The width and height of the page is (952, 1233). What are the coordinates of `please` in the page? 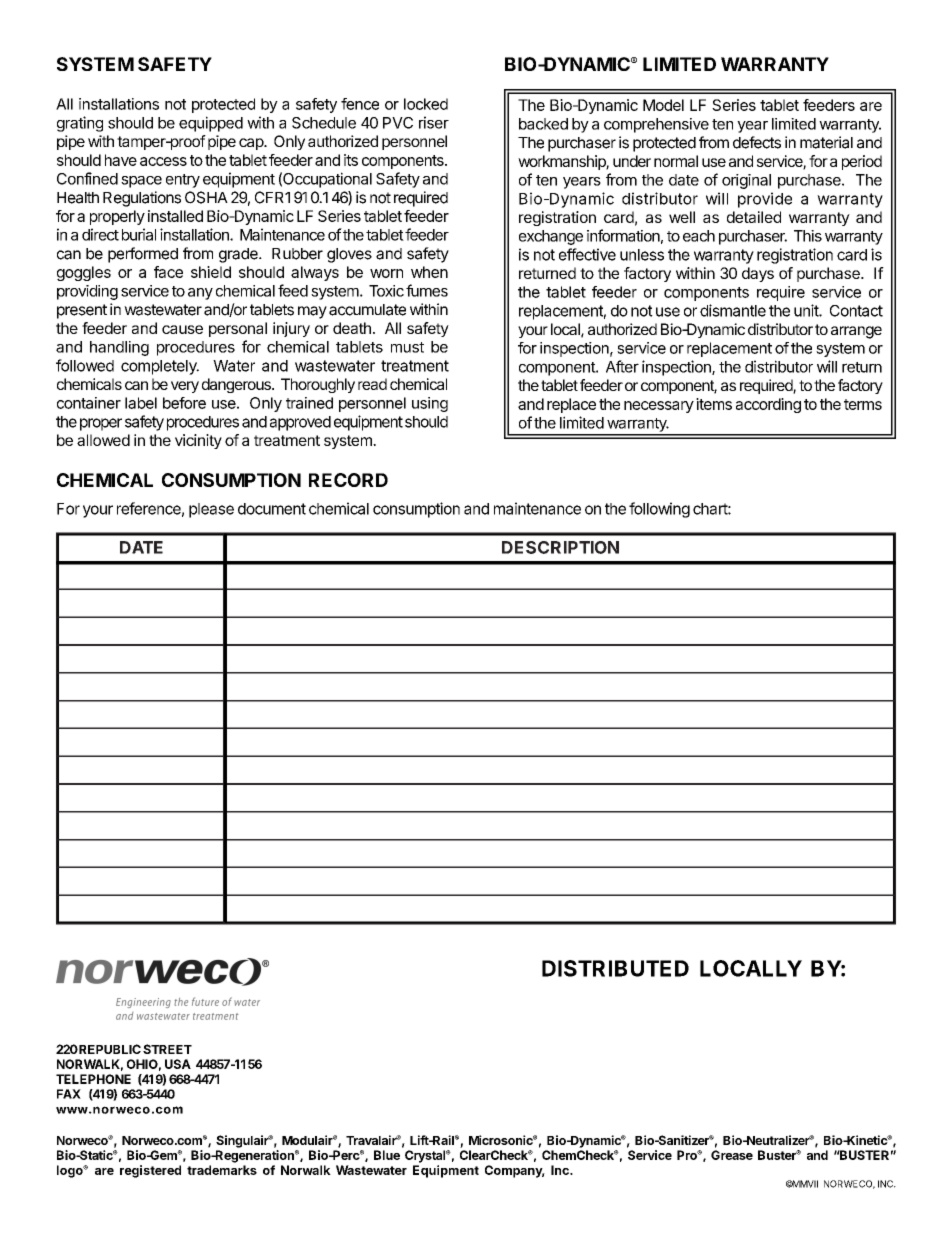 It's located at (211, 510).
